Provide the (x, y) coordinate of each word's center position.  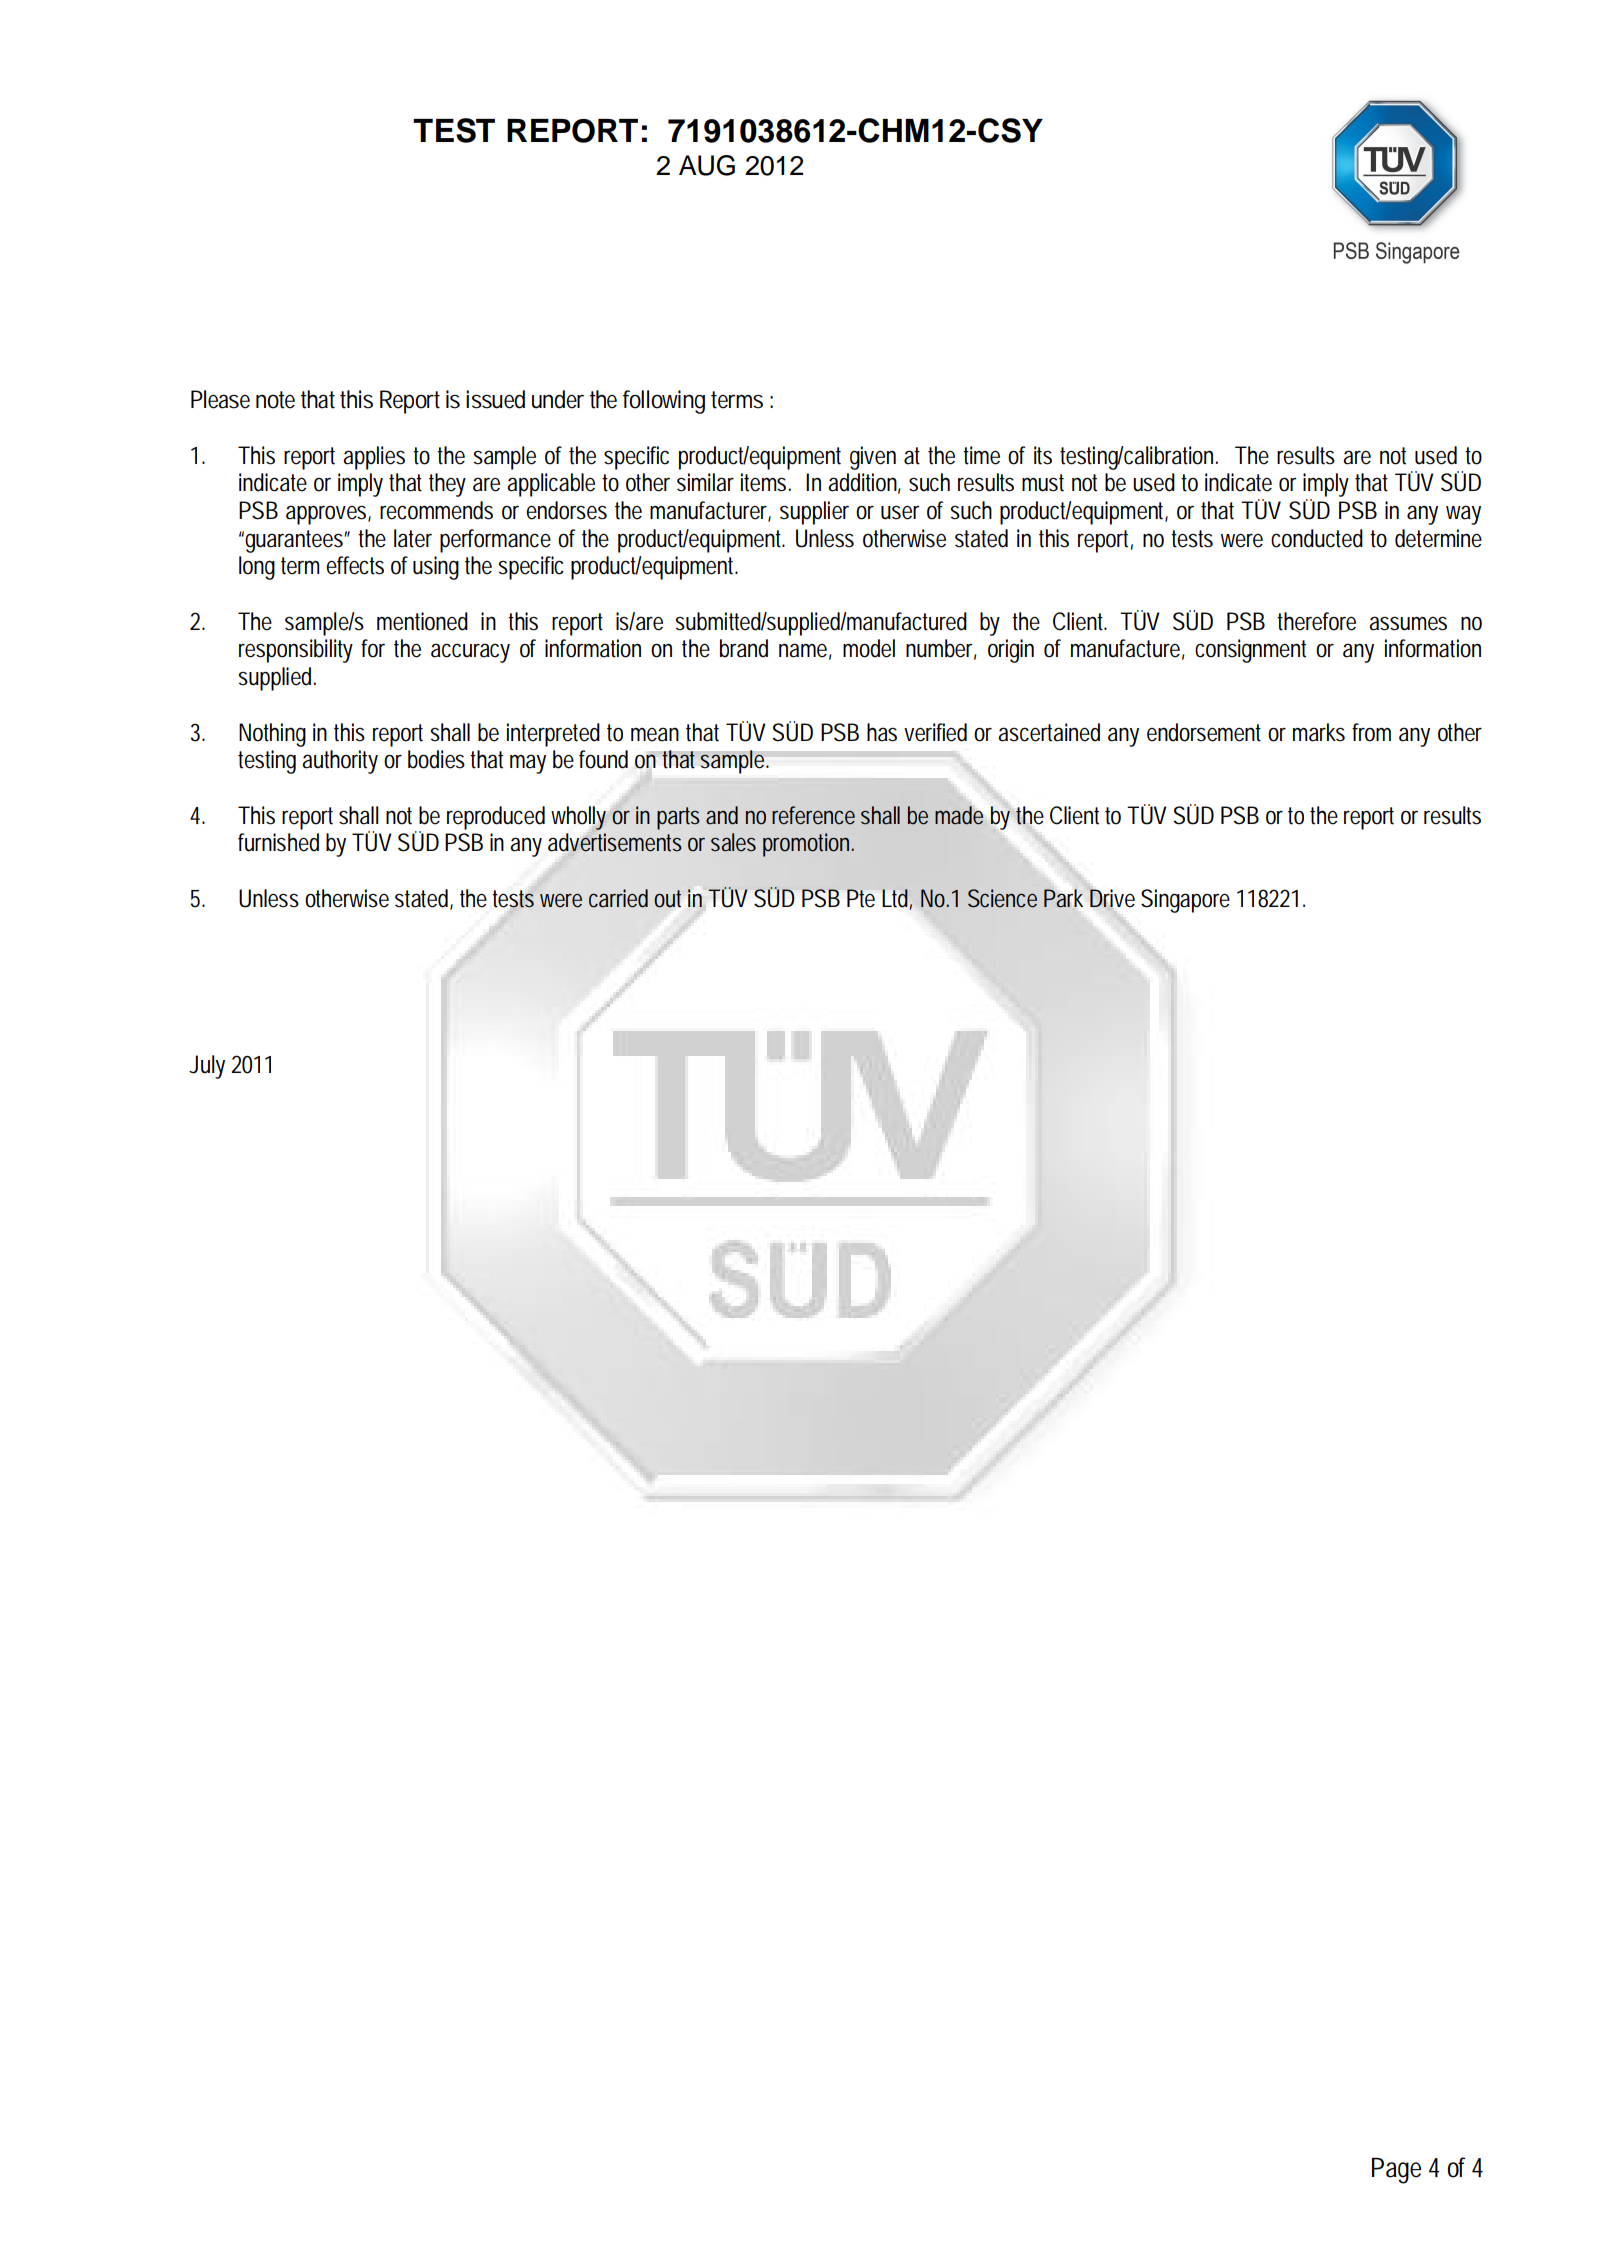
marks (1319, 732)
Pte (861, 898)
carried (618, 898)
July (207, 1067)
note (275, 400)
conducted (1317, 538)
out (667, 899)
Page (1396, 2170)
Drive (1111, 898)
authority (340, 762)
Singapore (1185, 901)
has (882, 732)
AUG (707, 165)
